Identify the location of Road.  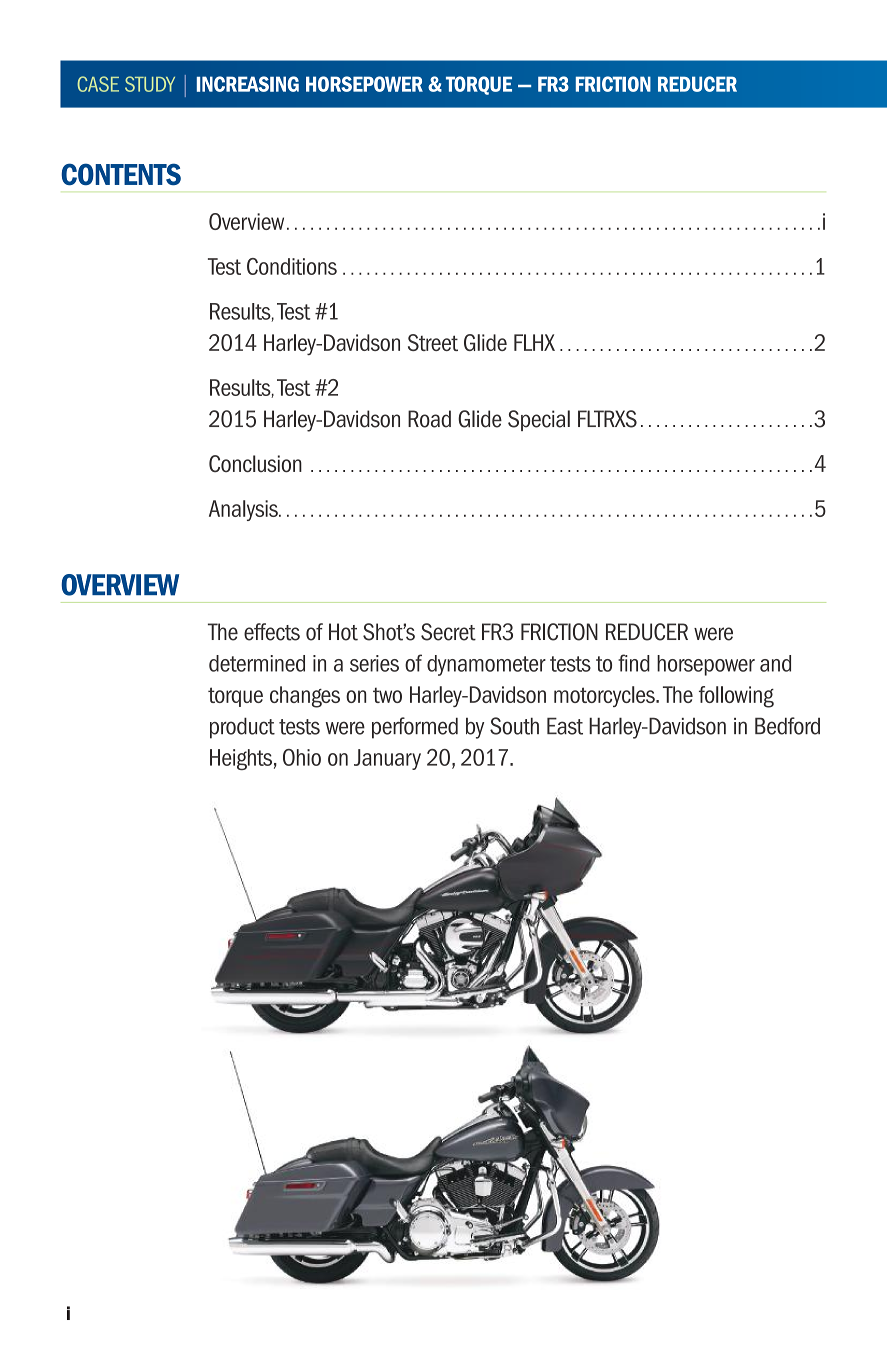
(429, 419).
